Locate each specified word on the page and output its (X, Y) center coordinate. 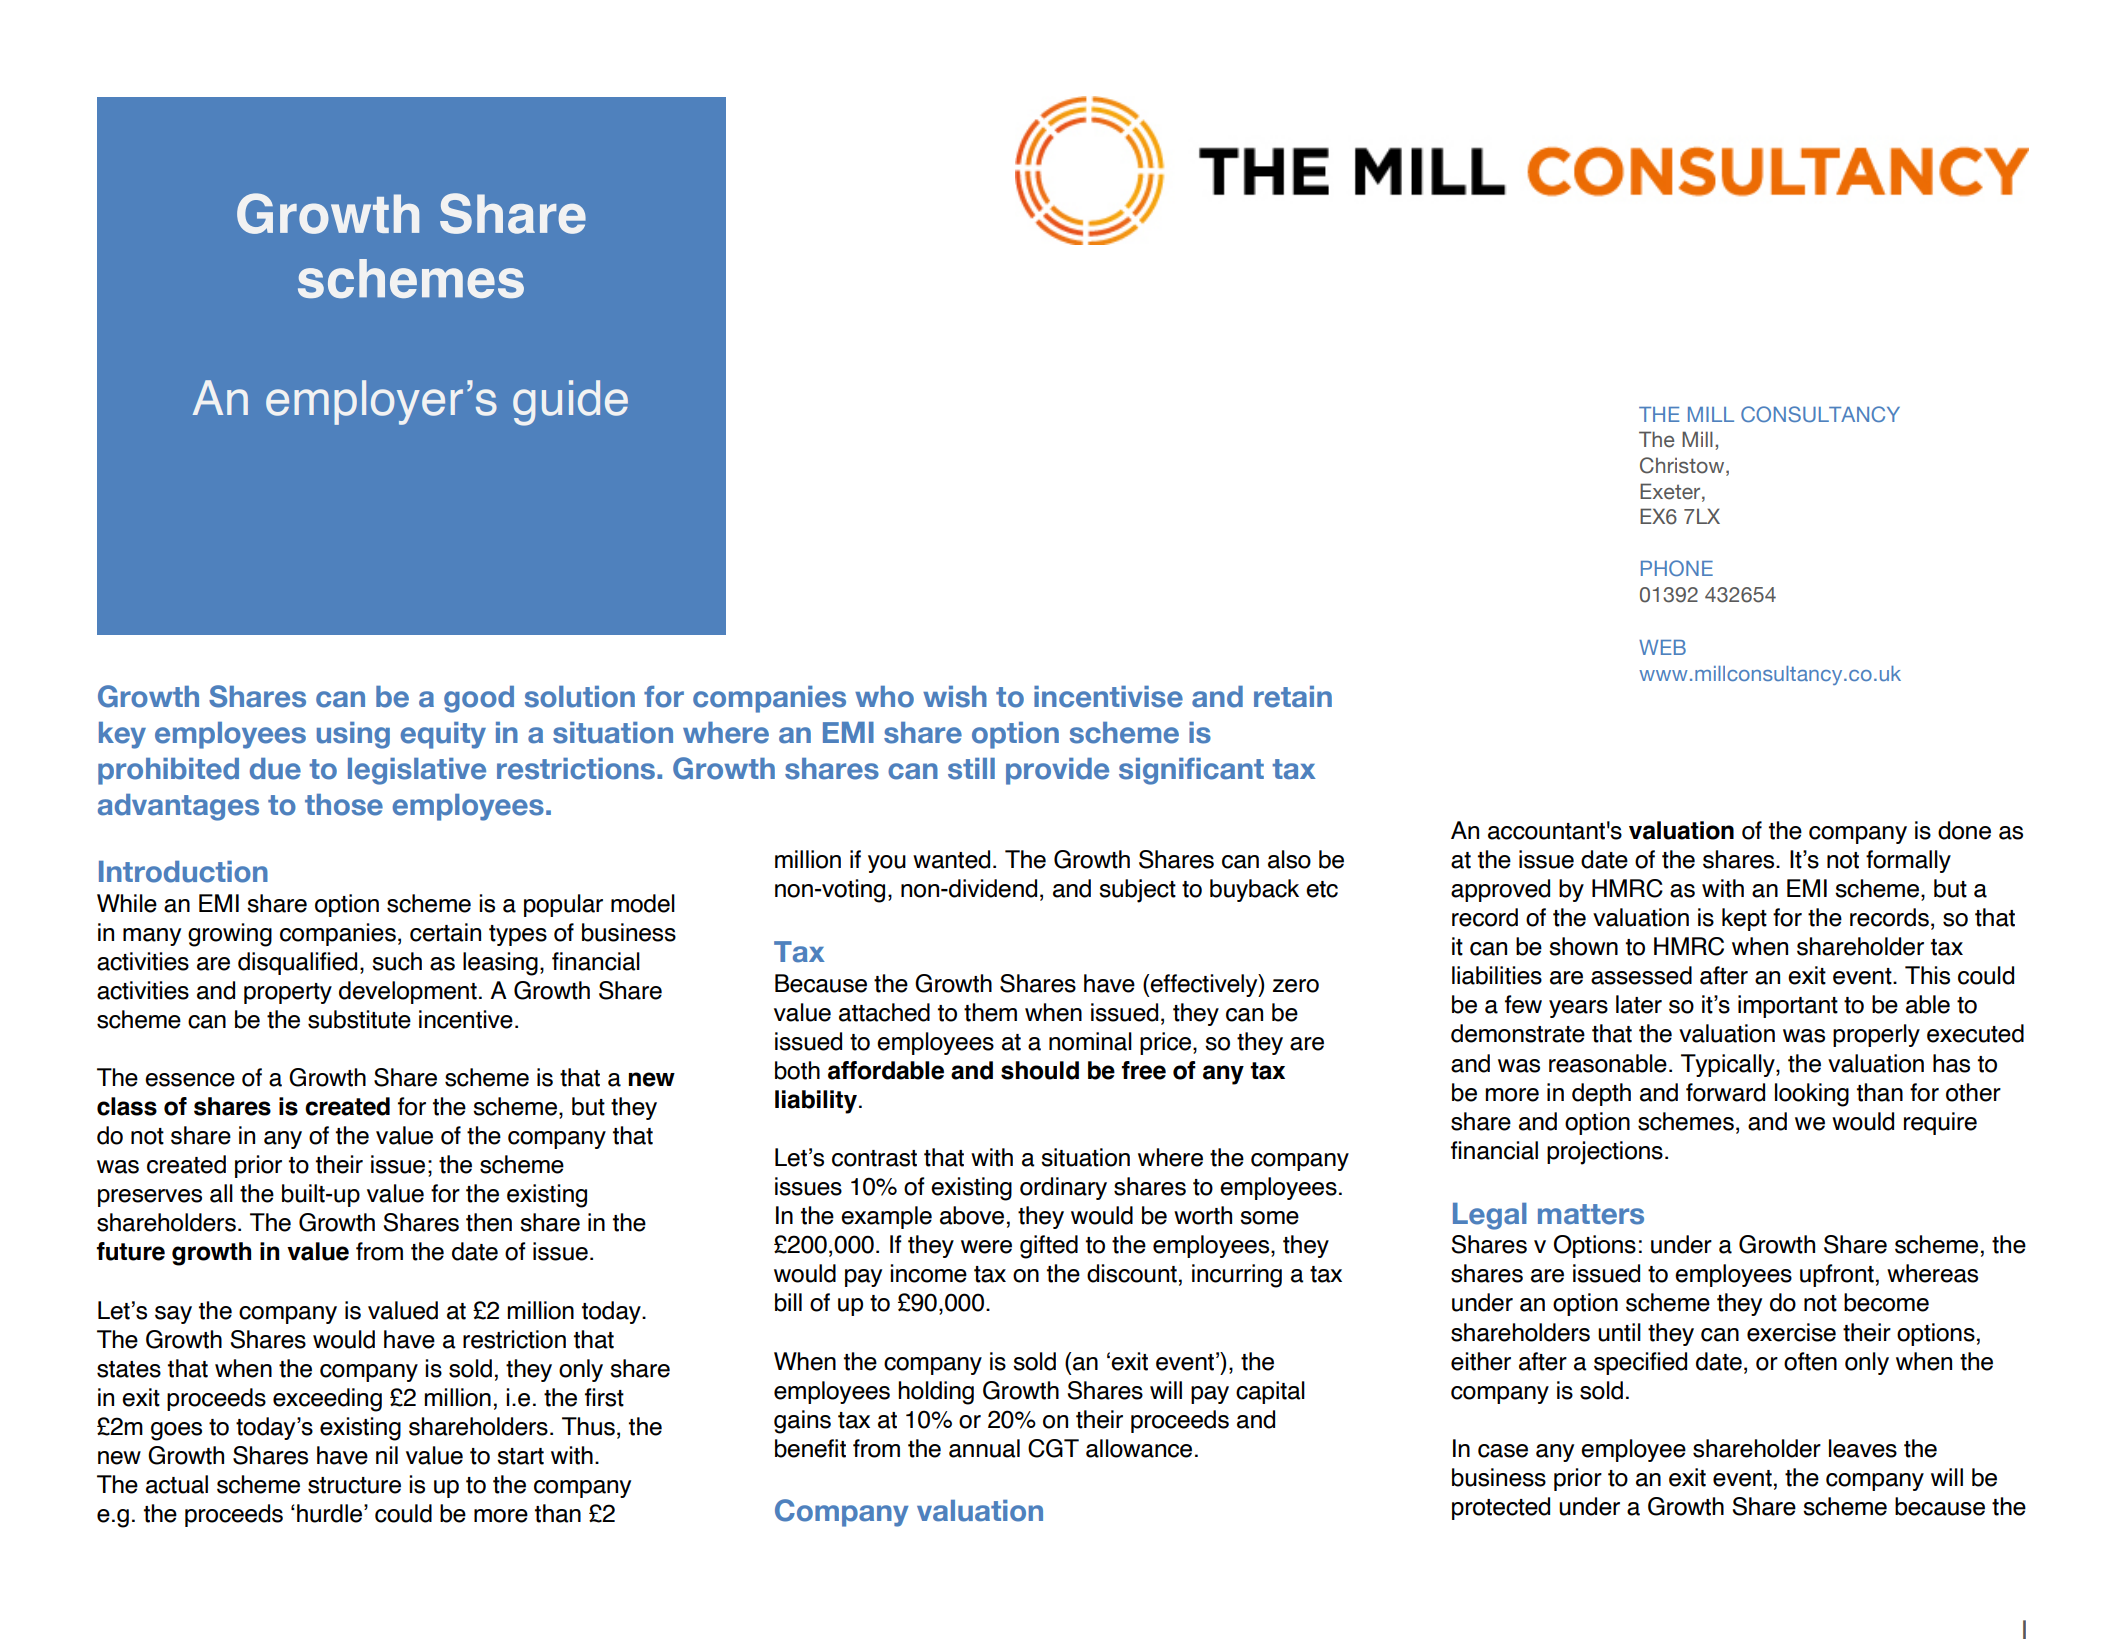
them (990, 1012)
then (489, 1222)
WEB (1662, 647)
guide (570, 403)
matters (1591, 1214)
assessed (1641, 975)
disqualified (297, 963)
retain (1293, 697)
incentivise (1108, 697)
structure (354, 1485)
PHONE (1677, 568)
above (972, 1215)
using (353, 735)
